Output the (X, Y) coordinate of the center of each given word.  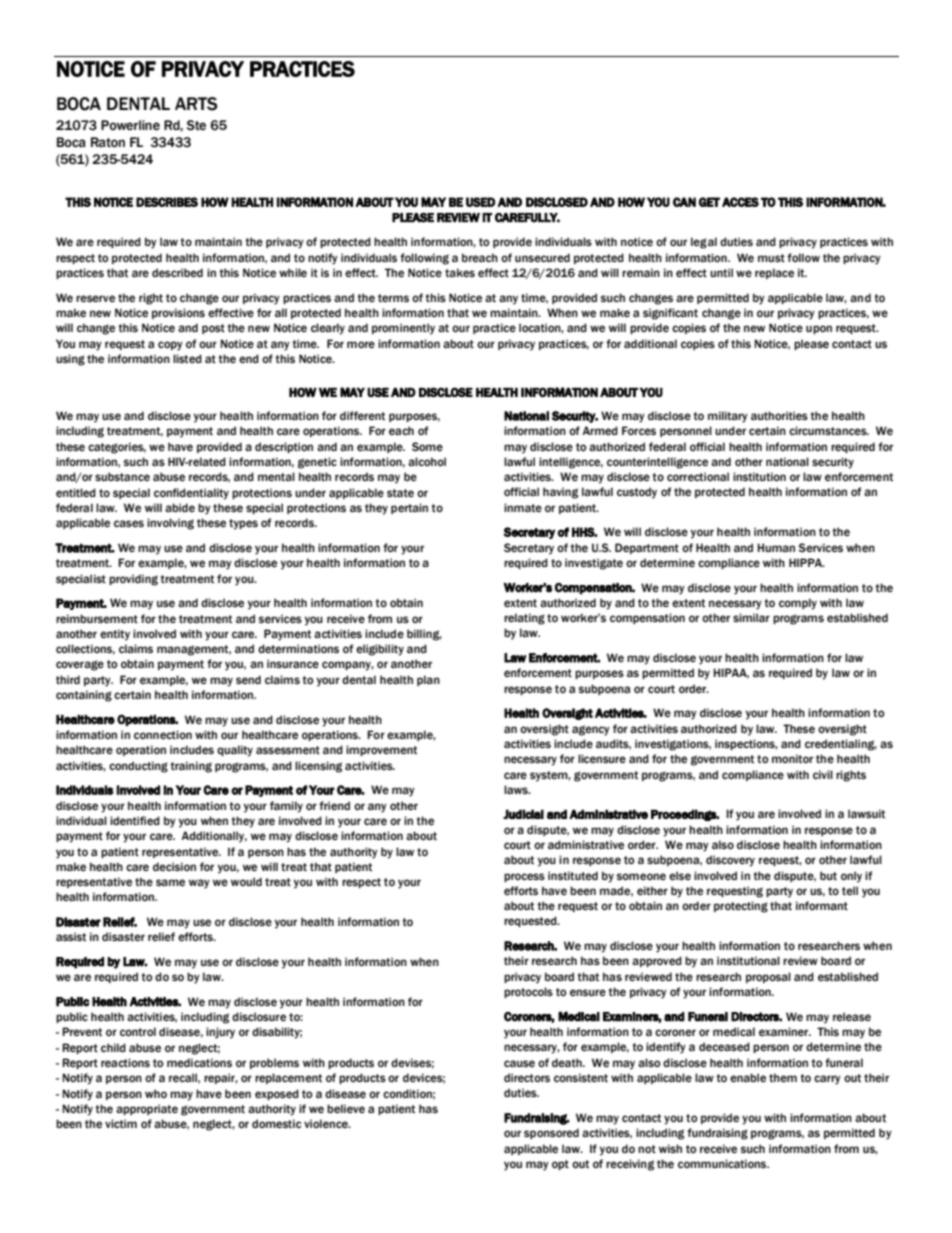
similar (751, 617)
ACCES (740, 202)
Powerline (130, 125)
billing (424, 635)
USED (481, 202)
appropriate (147, 1109)
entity (115, 635)
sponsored (551, 1133)
